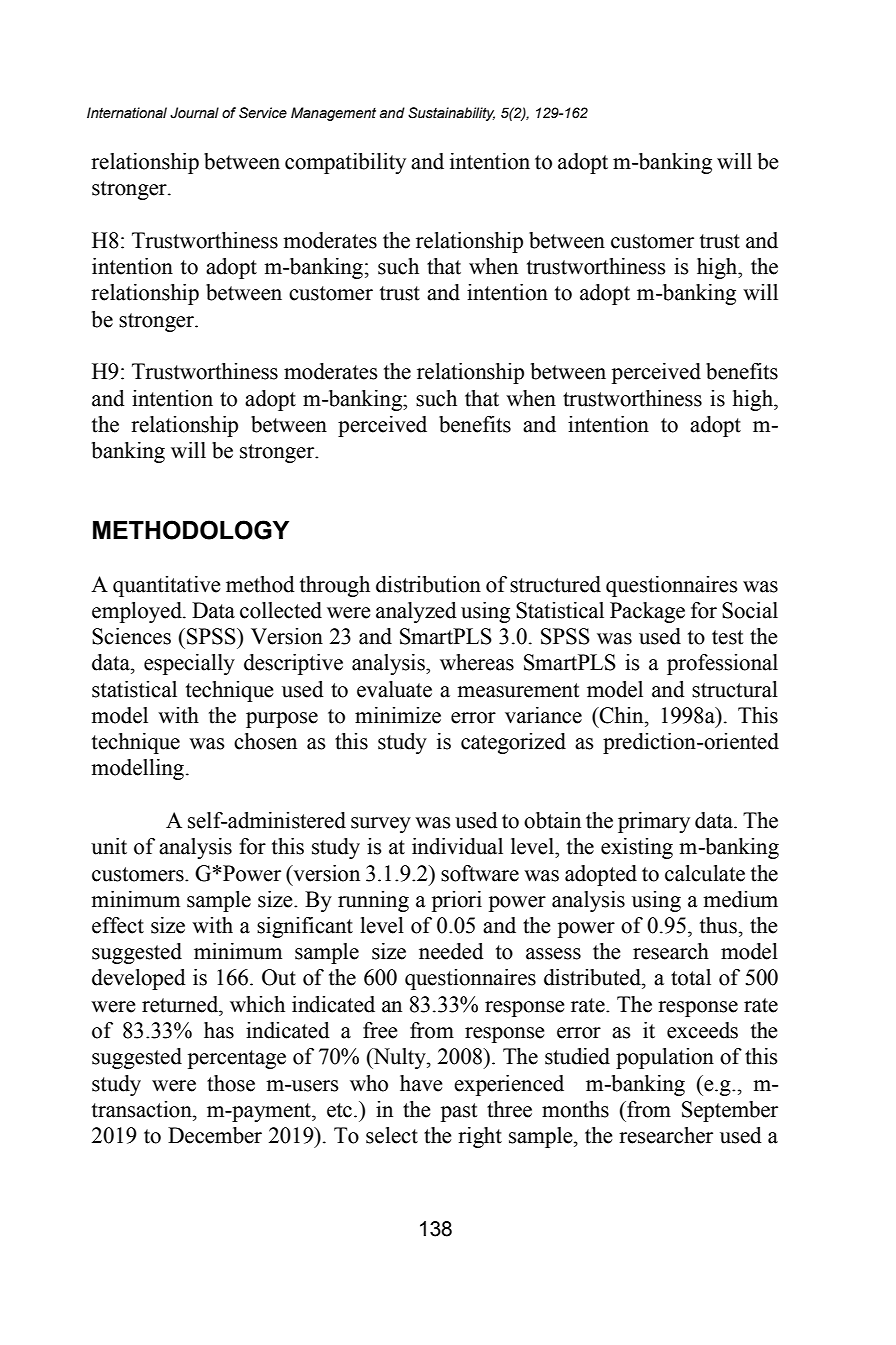 The width and height of the page is (896, 1345). Describe the element at coordinates (428, 584) in the page. I see `distribution` at that location.
